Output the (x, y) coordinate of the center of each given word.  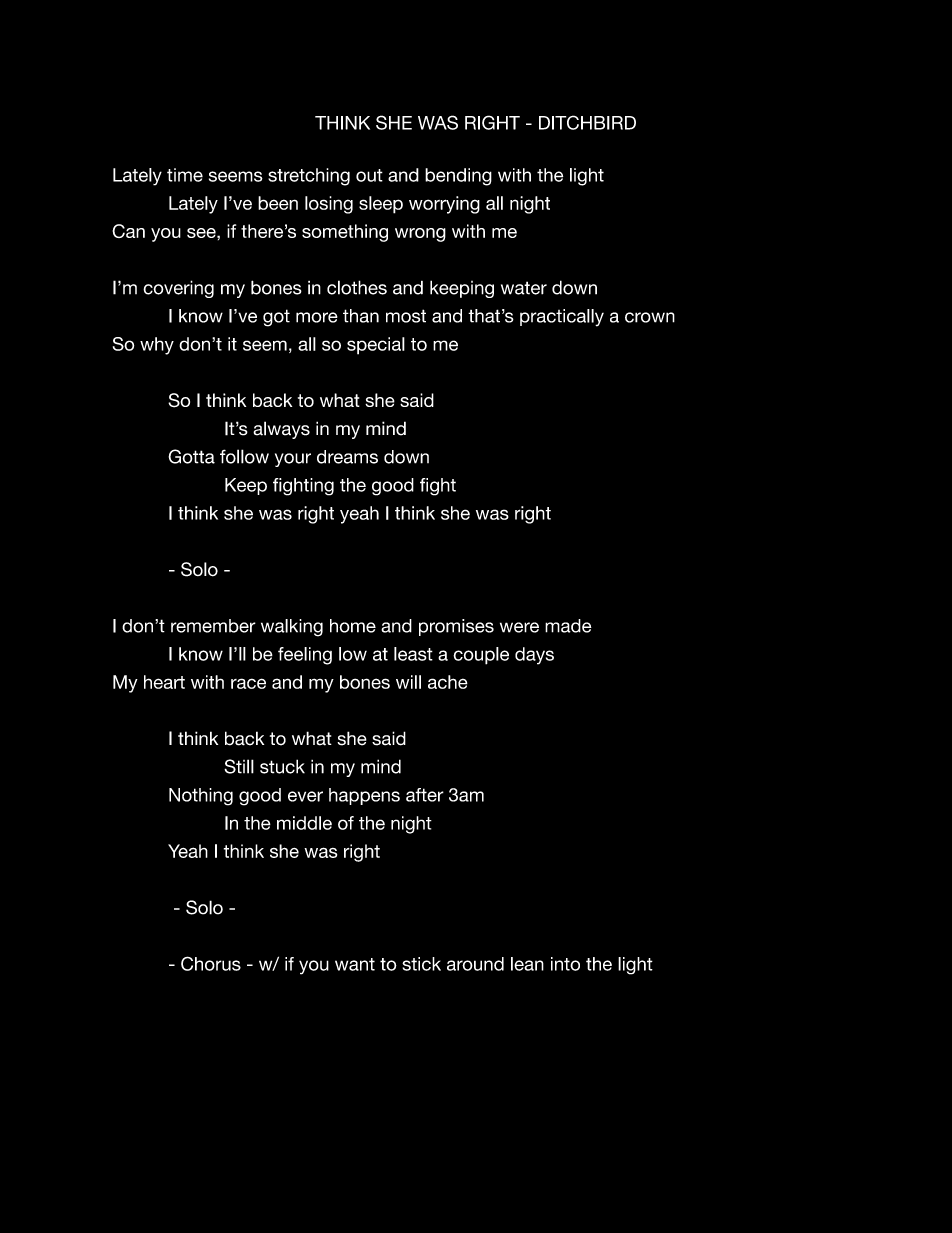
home (353, 626)
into (565, 964)
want (355, 964)
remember (213, 626)
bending (458, 177)
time (185, 175)
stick (421, 964)
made (568, 626)
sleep (381, 205)
